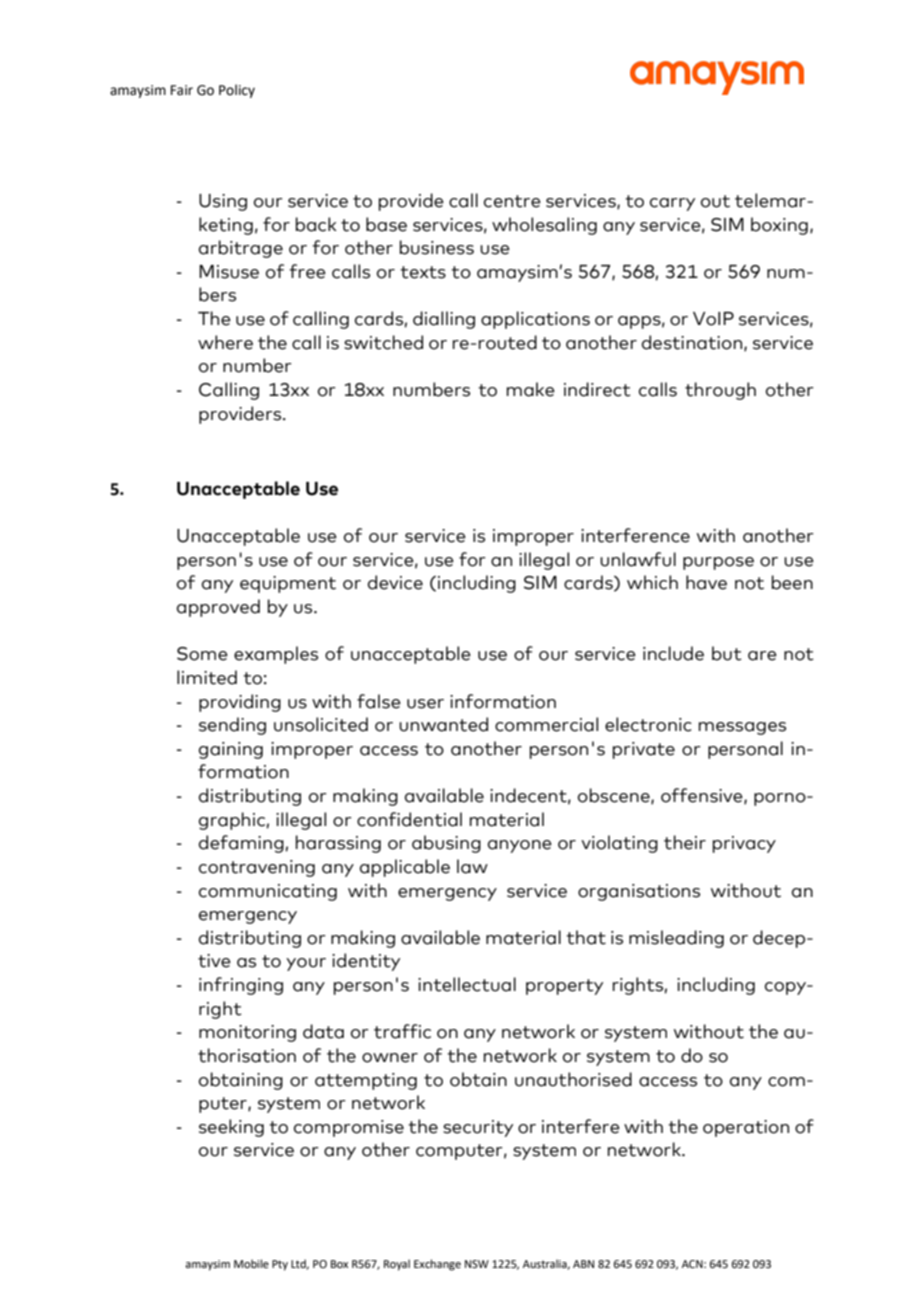 The width and height of the screenshot is (924, 1308). I want to click on Mobile, so click(251, 1263).
